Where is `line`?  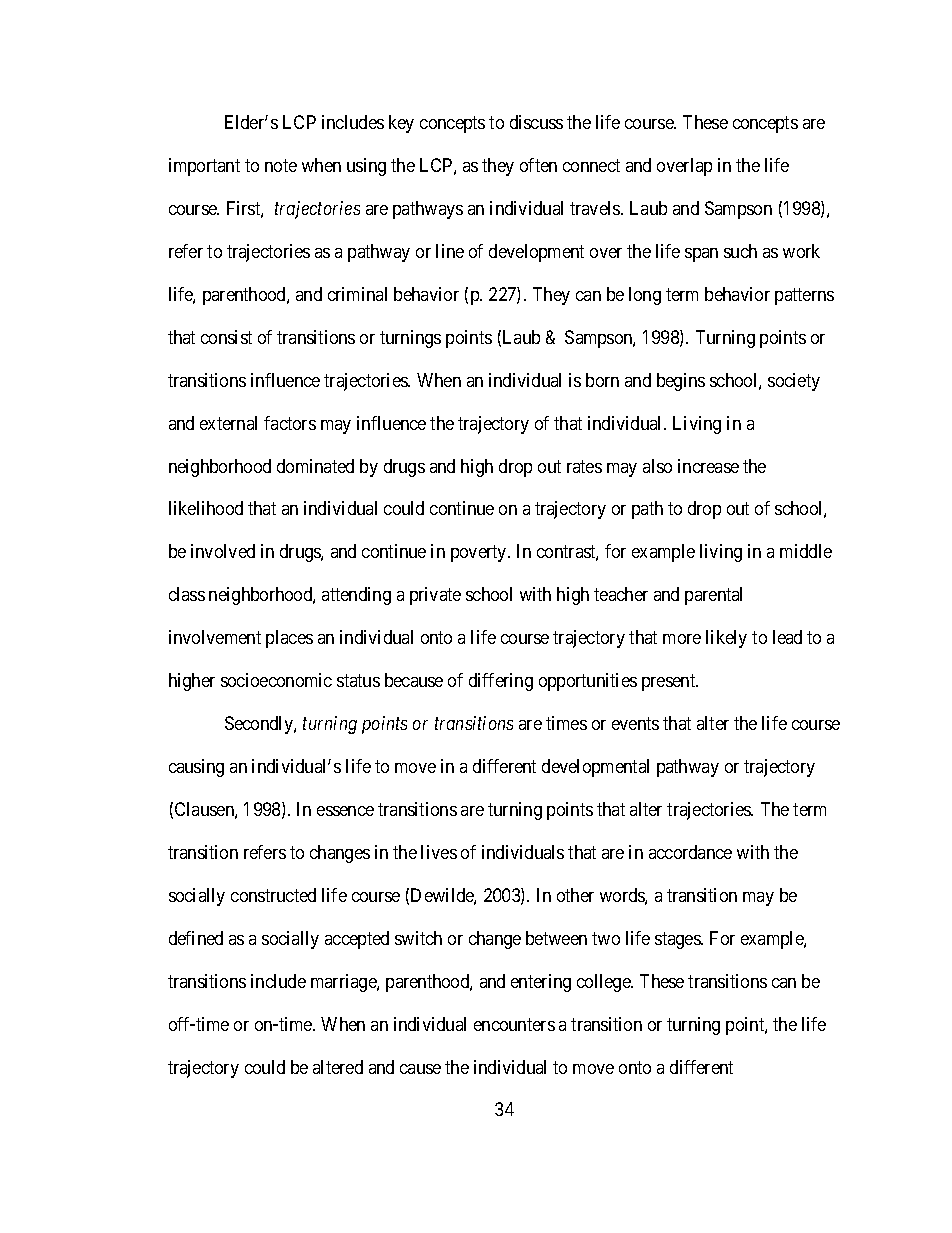 line is located at coordinates (450, 251).
